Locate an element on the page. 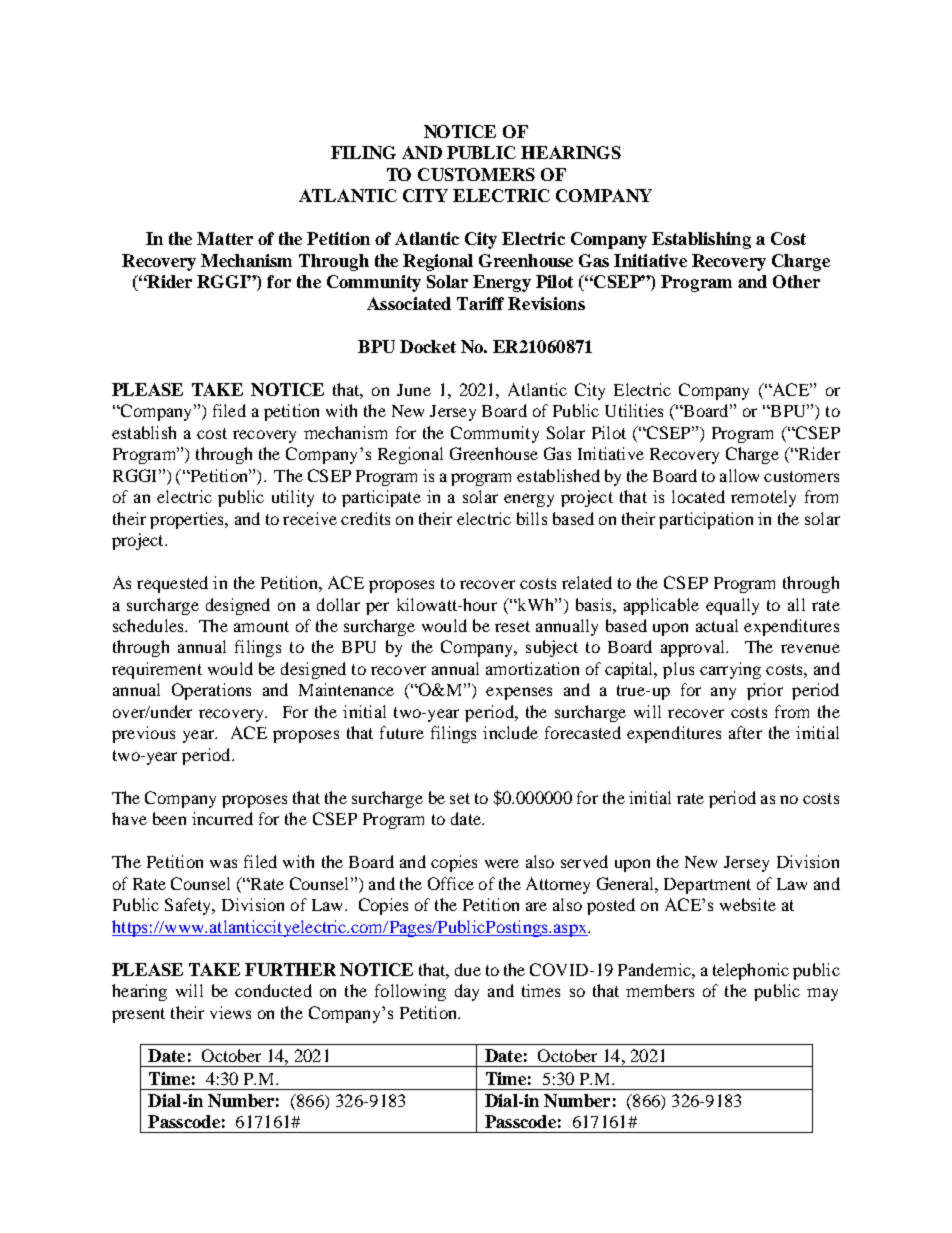 The image size is (952, 1233). remotely is located at coordinates (763, 498).
